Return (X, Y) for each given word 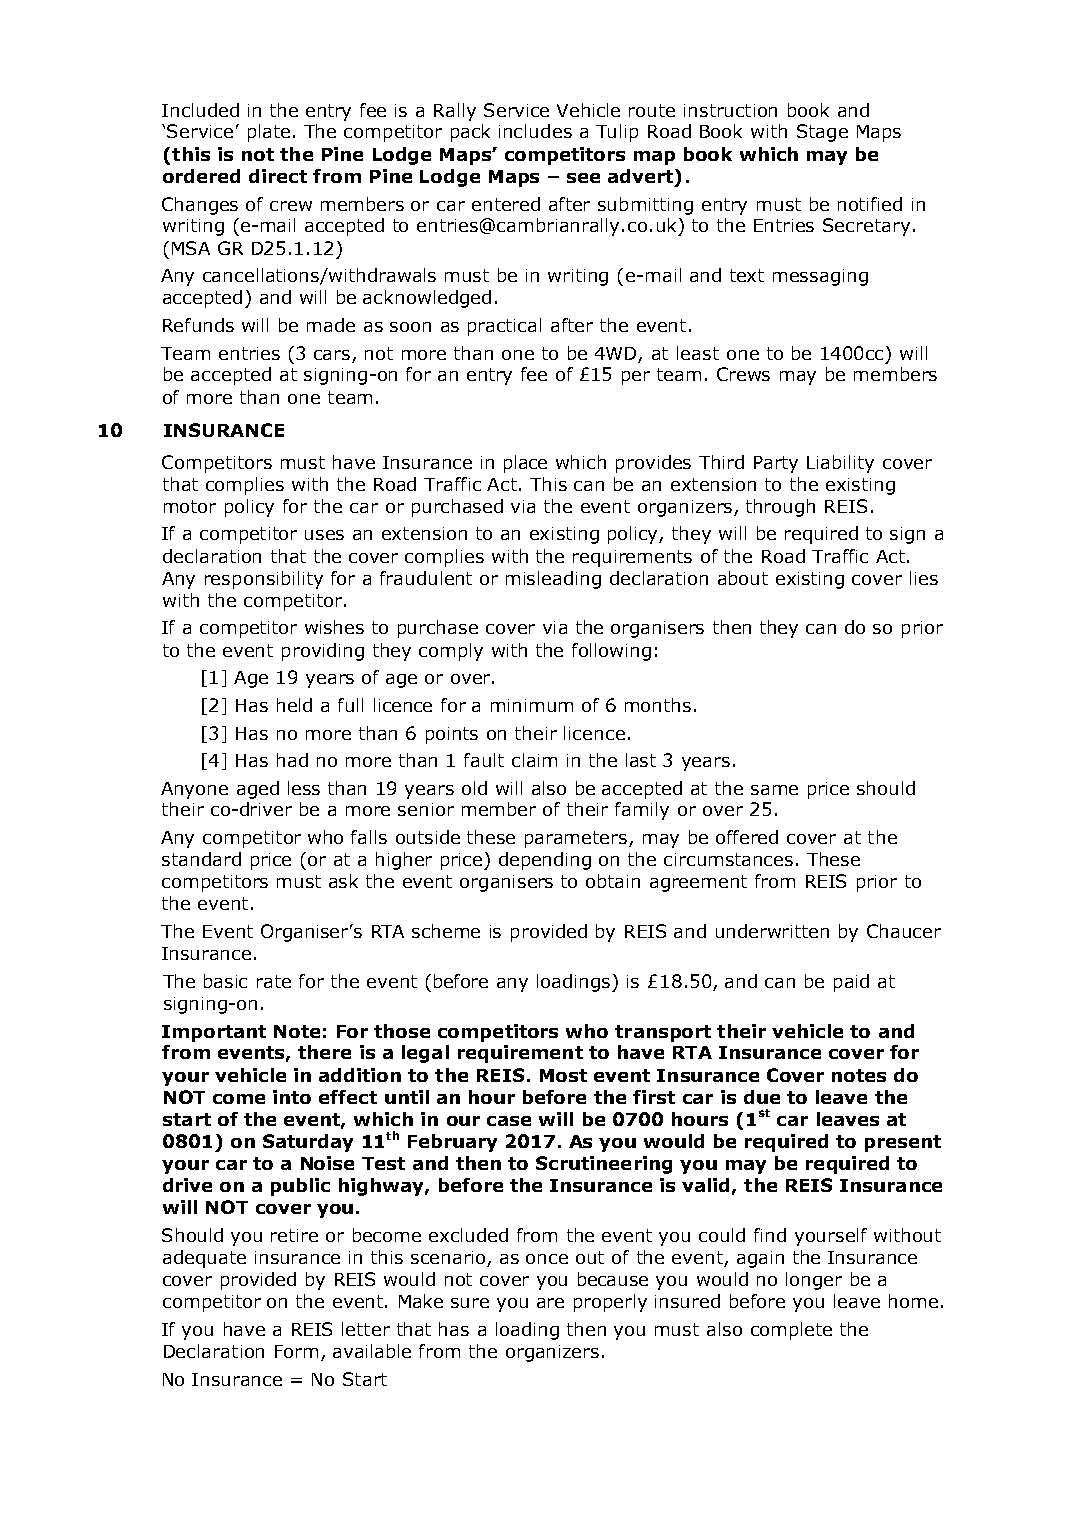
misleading (553, 580)
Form (296, 1351)
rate (274, 981)
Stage (822, 133)
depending (545, 861)
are (550, 1303)
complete (791, 1331)
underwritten (772, 931)
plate (269, 133)
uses (324, 535)
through (780, 508)
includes (535, 131)
